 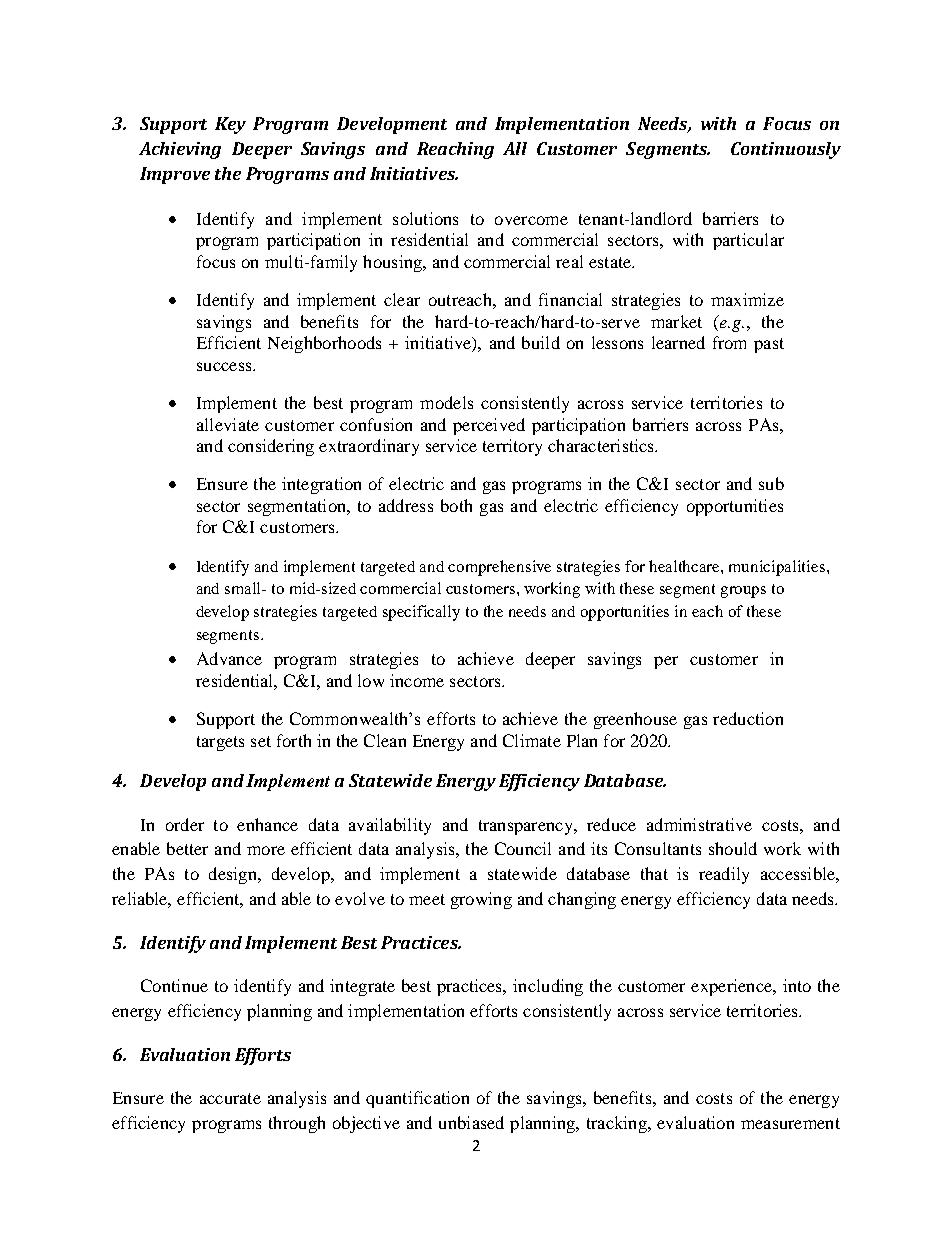 What do you see at coordinates (771, 483) in the image?
I see `sub` at bounding box center [771, 483].
